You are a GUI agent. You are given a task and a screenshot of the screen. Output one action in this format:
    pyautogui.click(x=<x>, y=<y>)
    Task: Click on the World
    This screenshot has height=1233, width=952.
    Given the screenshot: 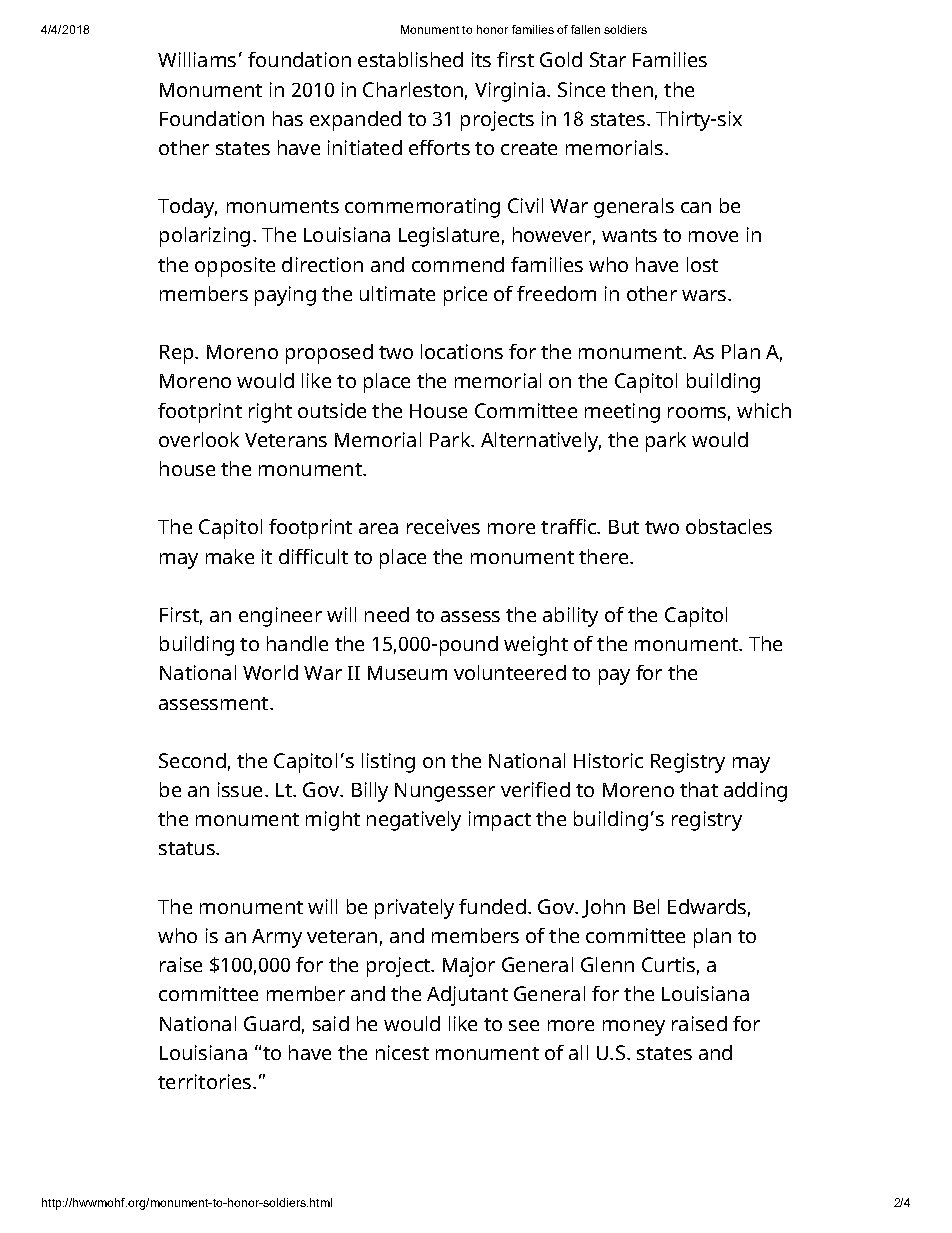 What is the action you would take?
    pyautogui.click(x=270, y=672)
